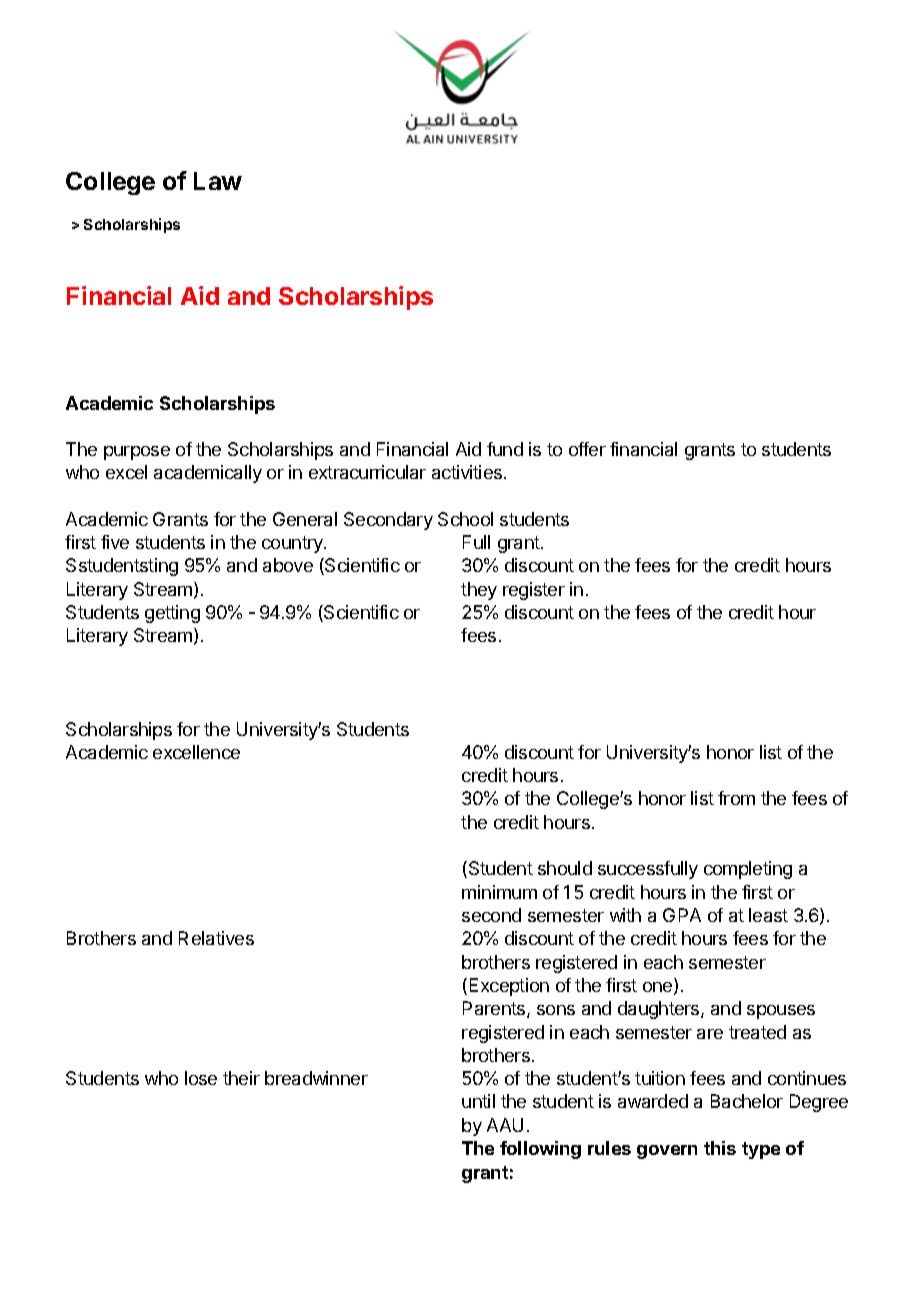 This screenshot has height=1308, width=924. What do you see at coordinates (736, 798) in the screenshot?
I see `from` at bounding box center [736, 798].
